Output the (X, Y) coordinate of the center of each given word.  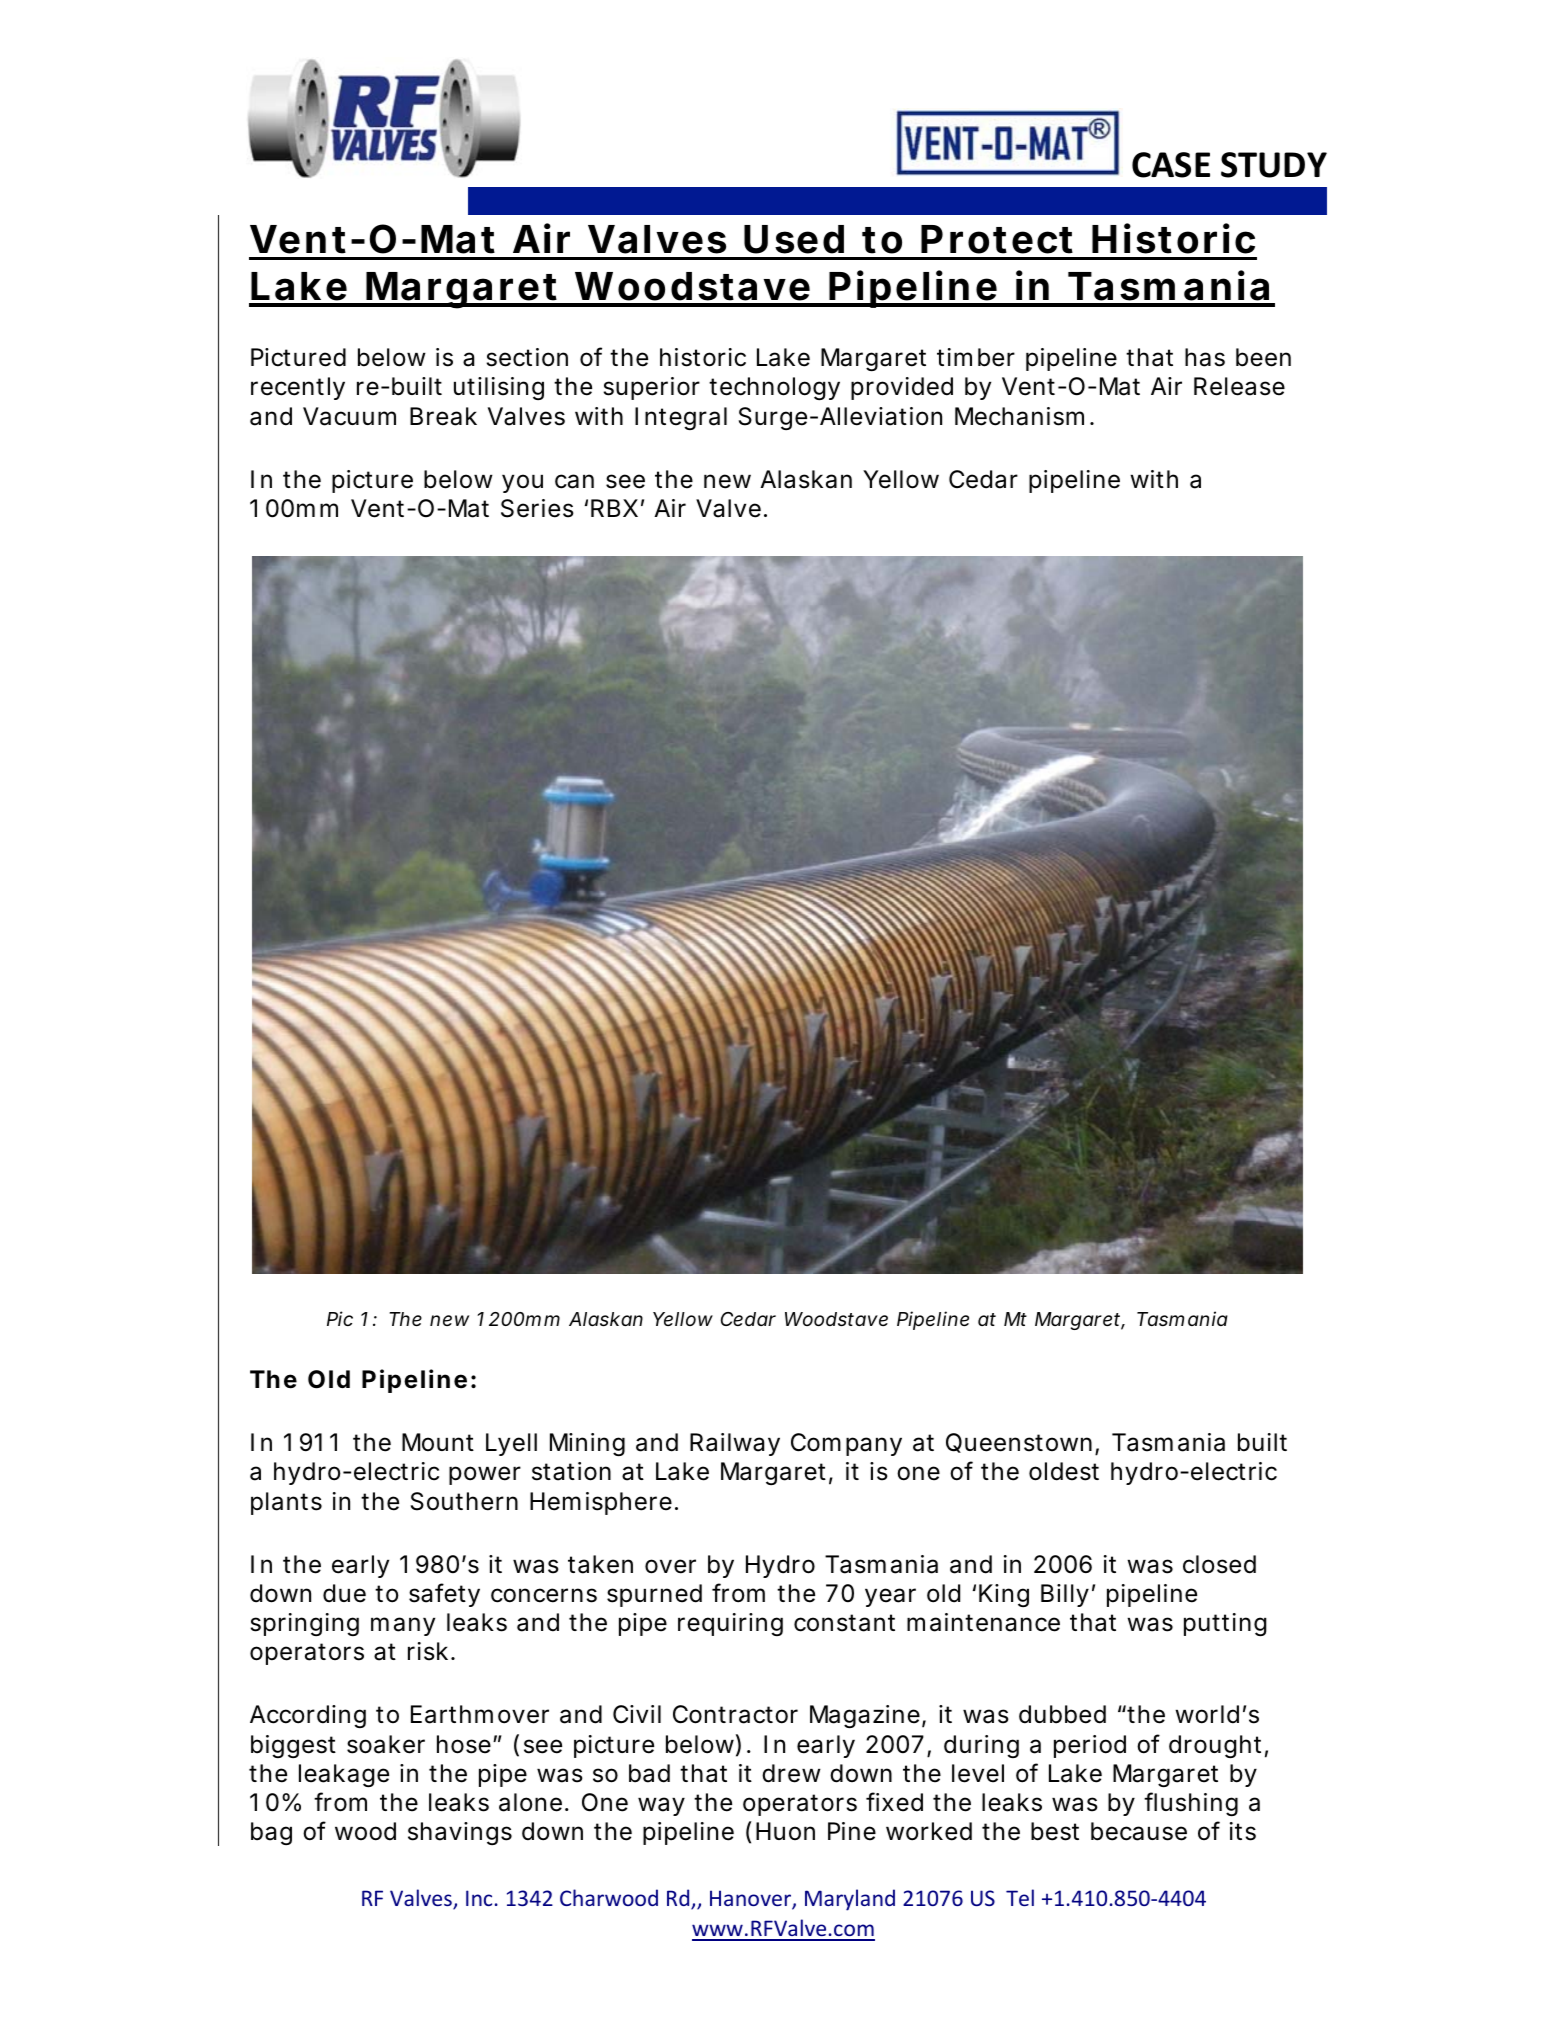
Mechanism (1019, 416)
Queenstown (1019, 1443)
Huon (785, 1831)
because (1139, 1831)
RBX (614, 508)
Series (537, 508)
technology (774, 388)
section (527, 357)
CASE (1171, 165)
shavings (460, 1833)
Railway (735, 1444)
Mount (438, 1442)
